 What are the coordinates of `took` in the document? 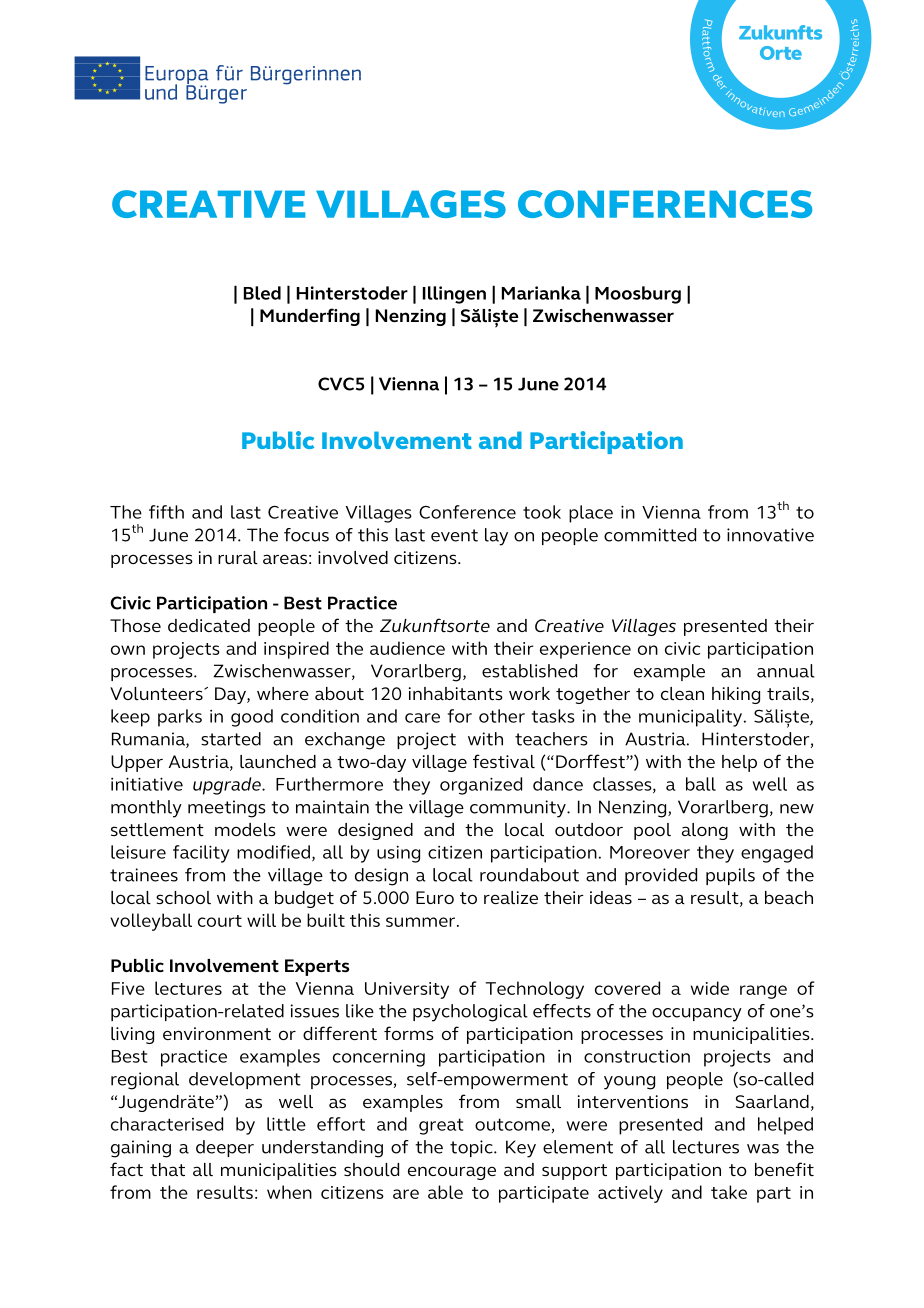 It's located at (542, 512).
